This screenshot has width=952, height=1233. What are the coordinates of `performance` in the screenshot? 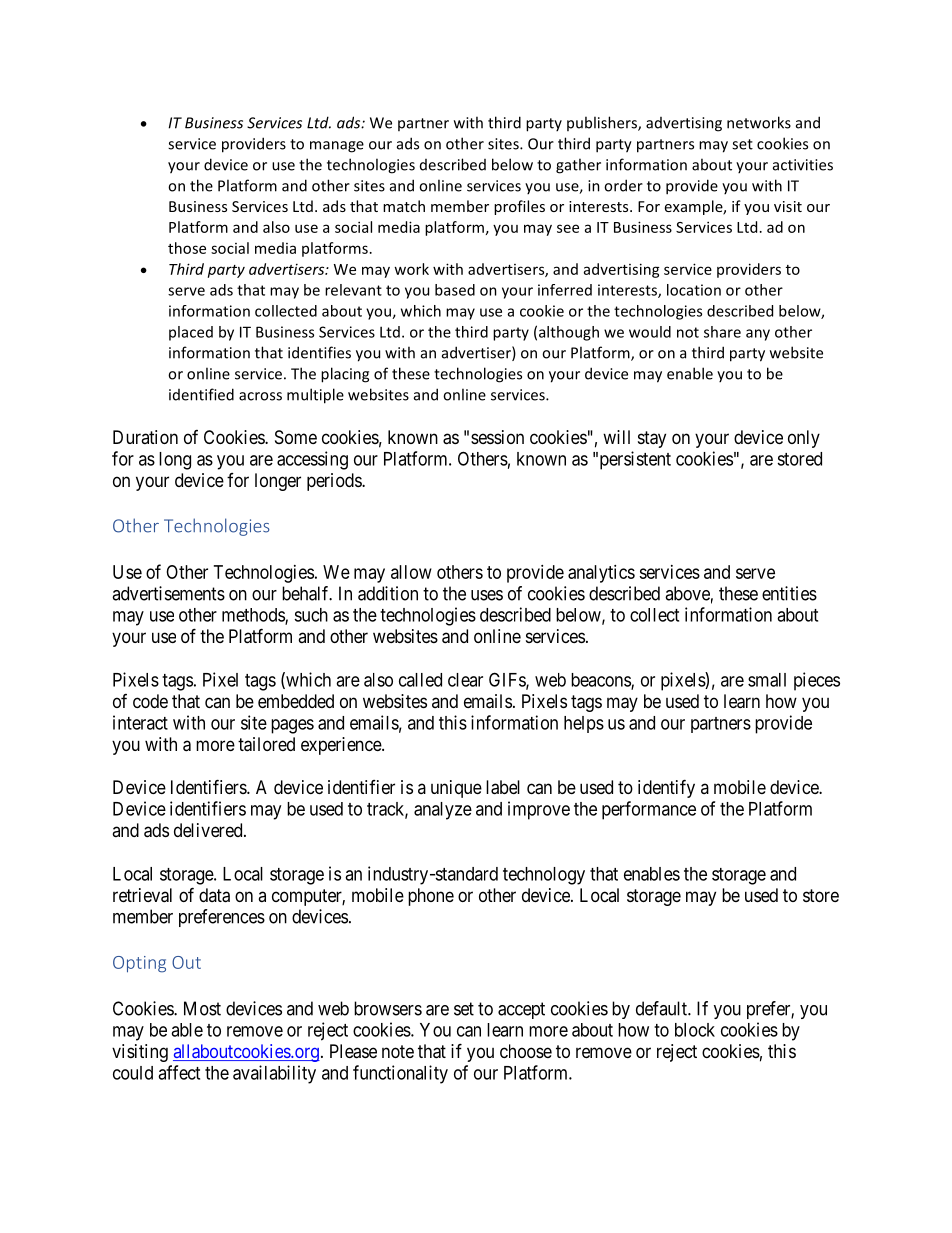 It's located at (649, 810).
